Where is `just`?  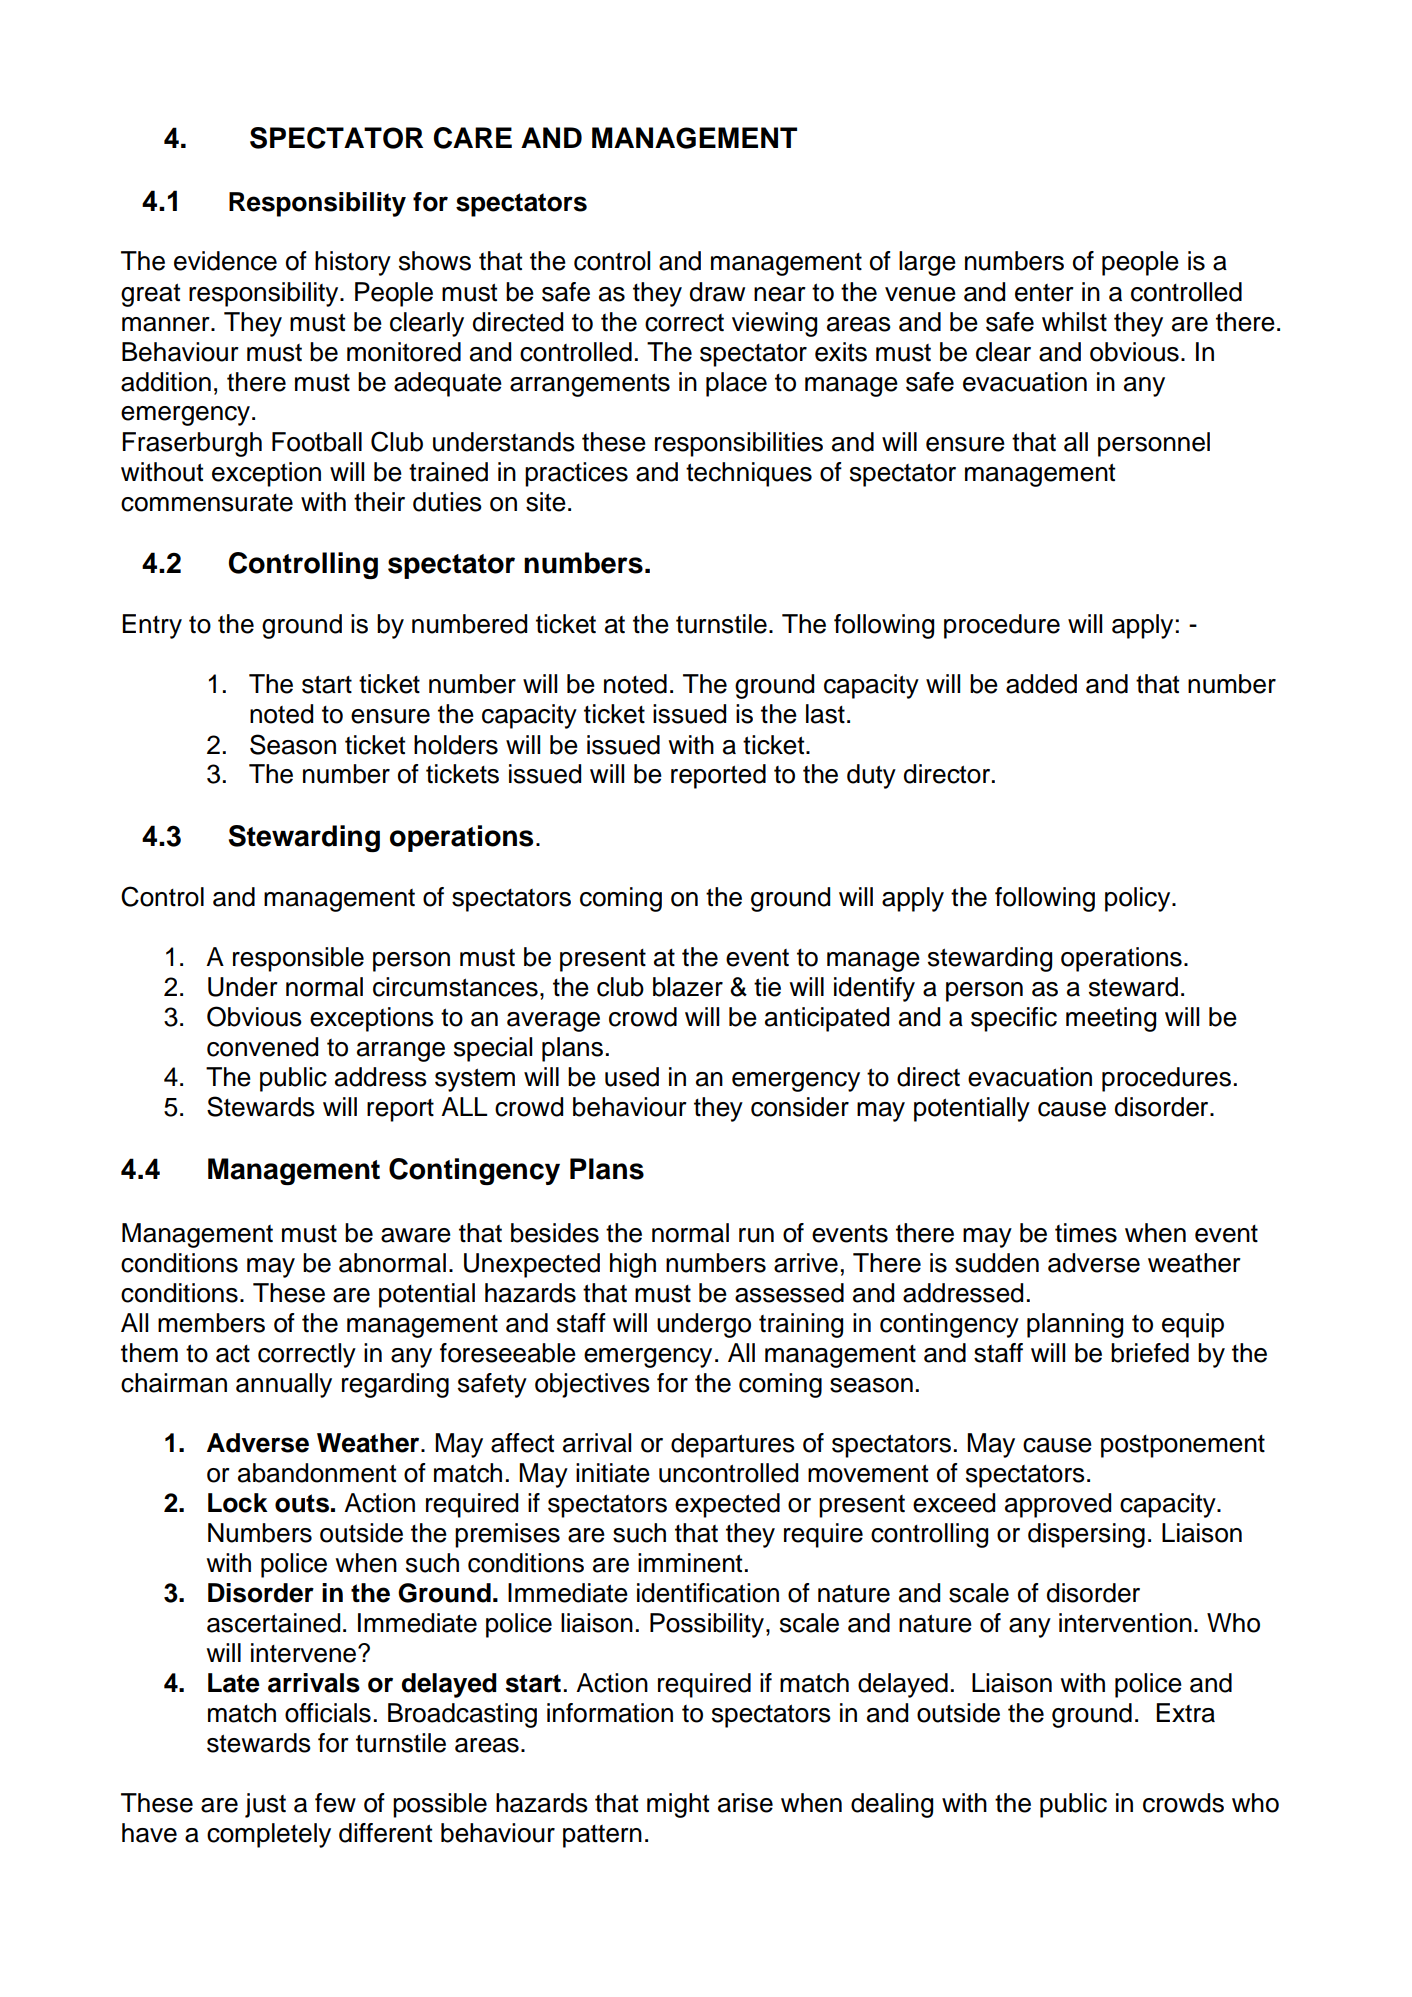 just is located at coordinates (265, 1805).
